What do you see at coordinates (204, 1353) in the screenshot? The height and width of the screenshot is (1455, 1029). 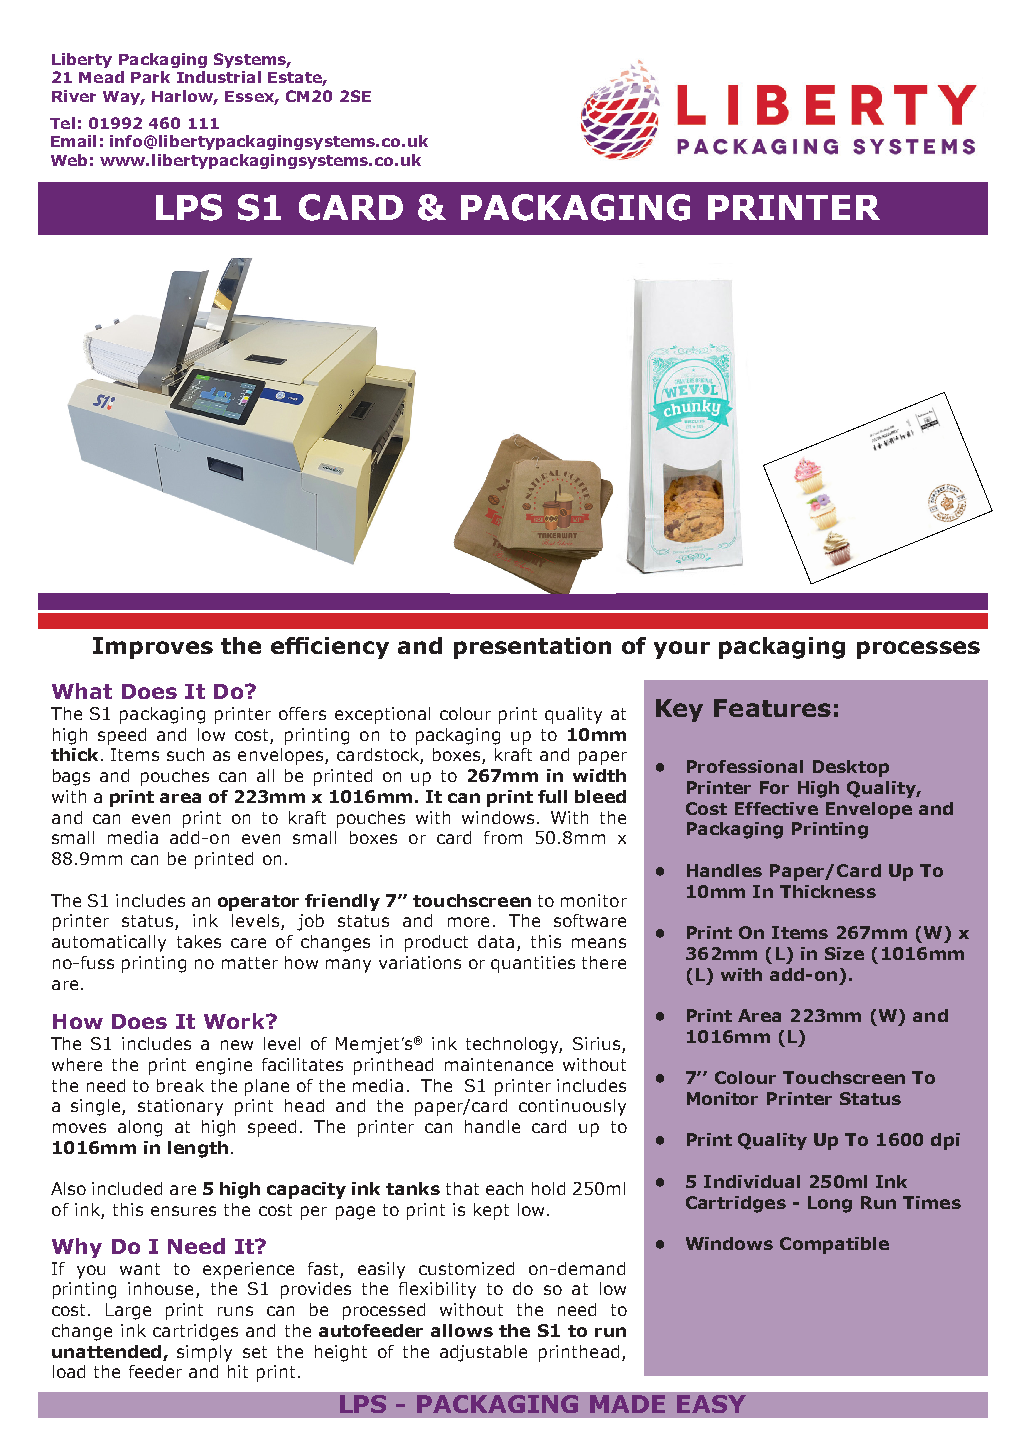 I see `simply` at bounding box center [204, 1353].
